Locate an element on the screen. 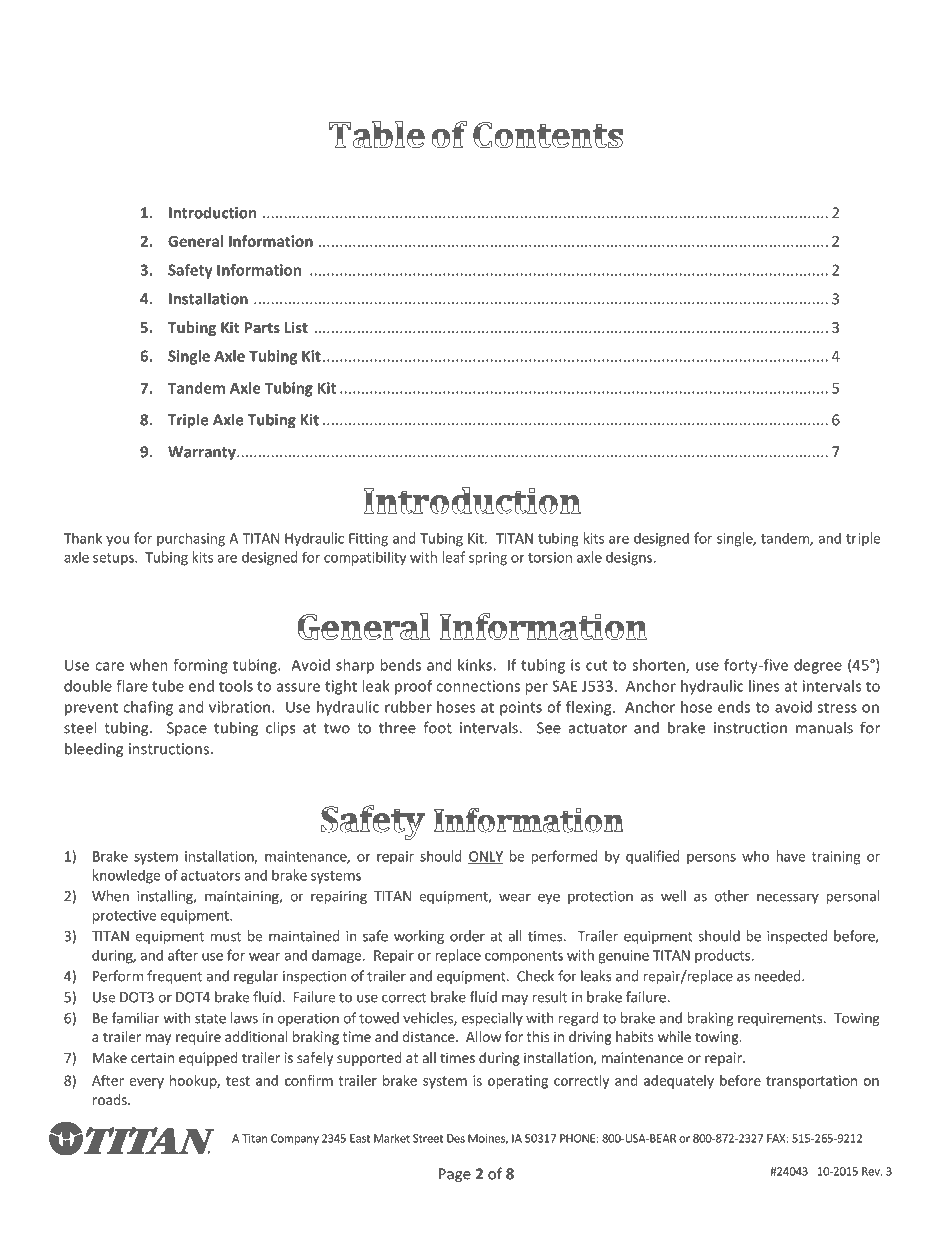 Image resolution: width=952 pixels, height=1233 pixels. manuals is located at coordinates (824, 727).
